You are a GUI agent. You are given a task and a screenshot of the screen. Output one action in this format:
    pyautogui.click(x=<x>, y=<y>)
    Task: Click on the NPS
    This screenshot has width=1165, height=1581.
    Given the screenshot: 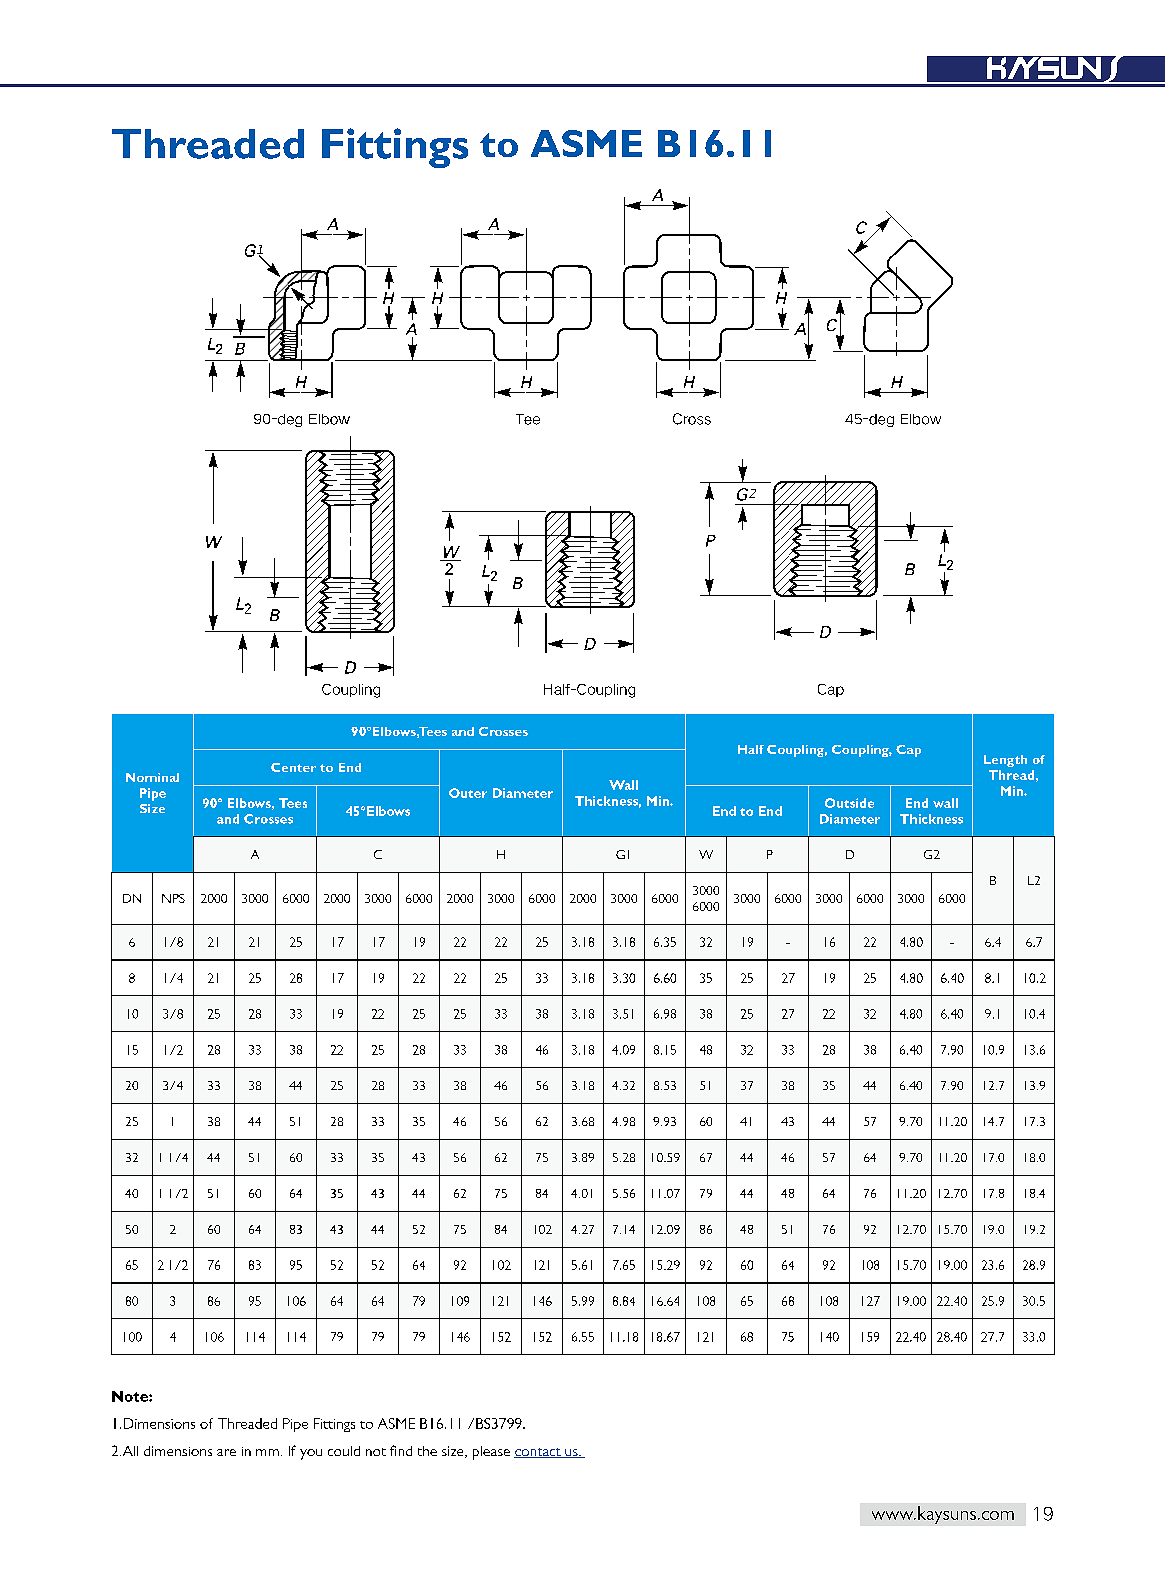 What is the action you would take?
    pyautogui.click(x=173, y=898)
